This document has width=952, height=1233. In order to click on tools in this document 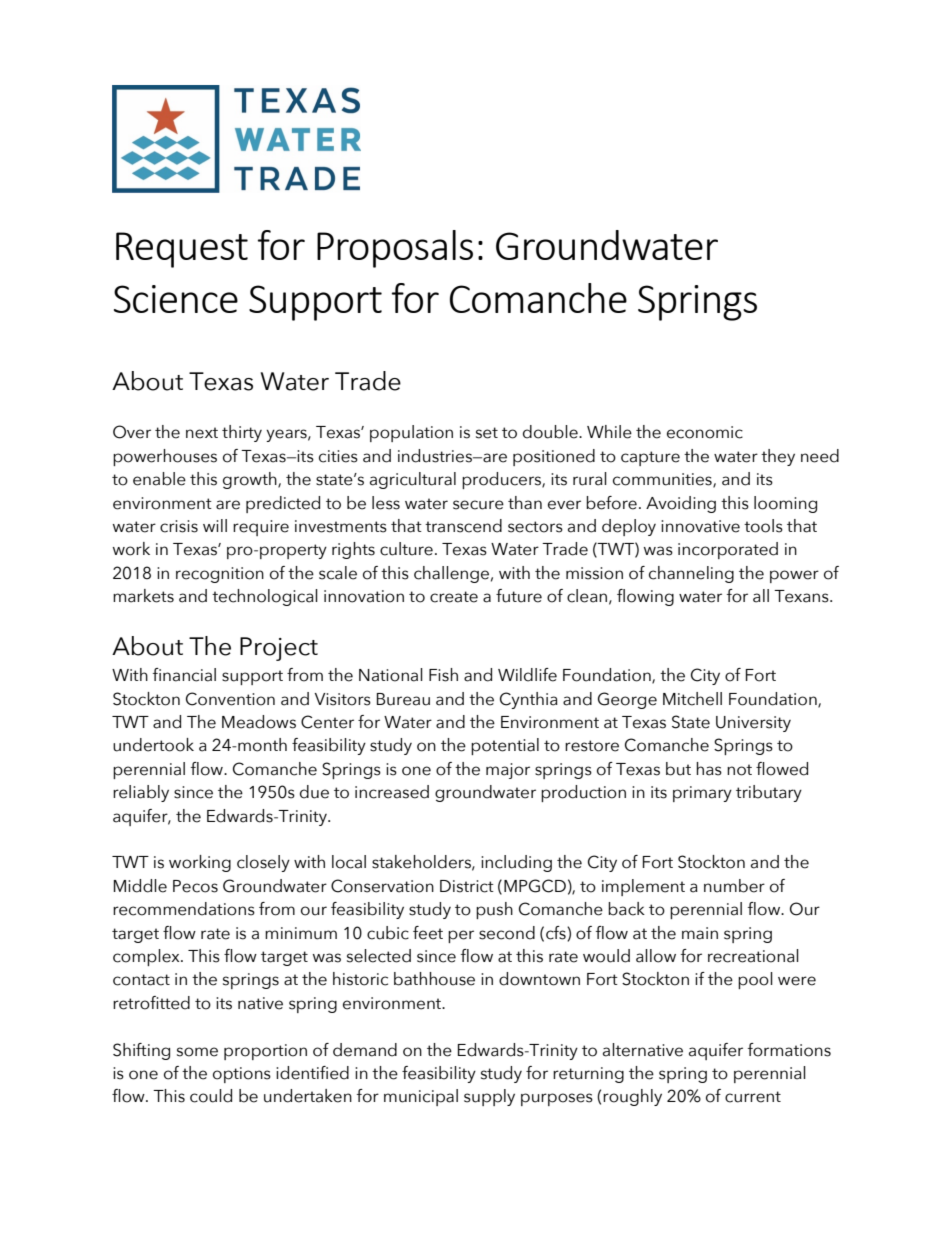, I will do `click(763, 526)`.
